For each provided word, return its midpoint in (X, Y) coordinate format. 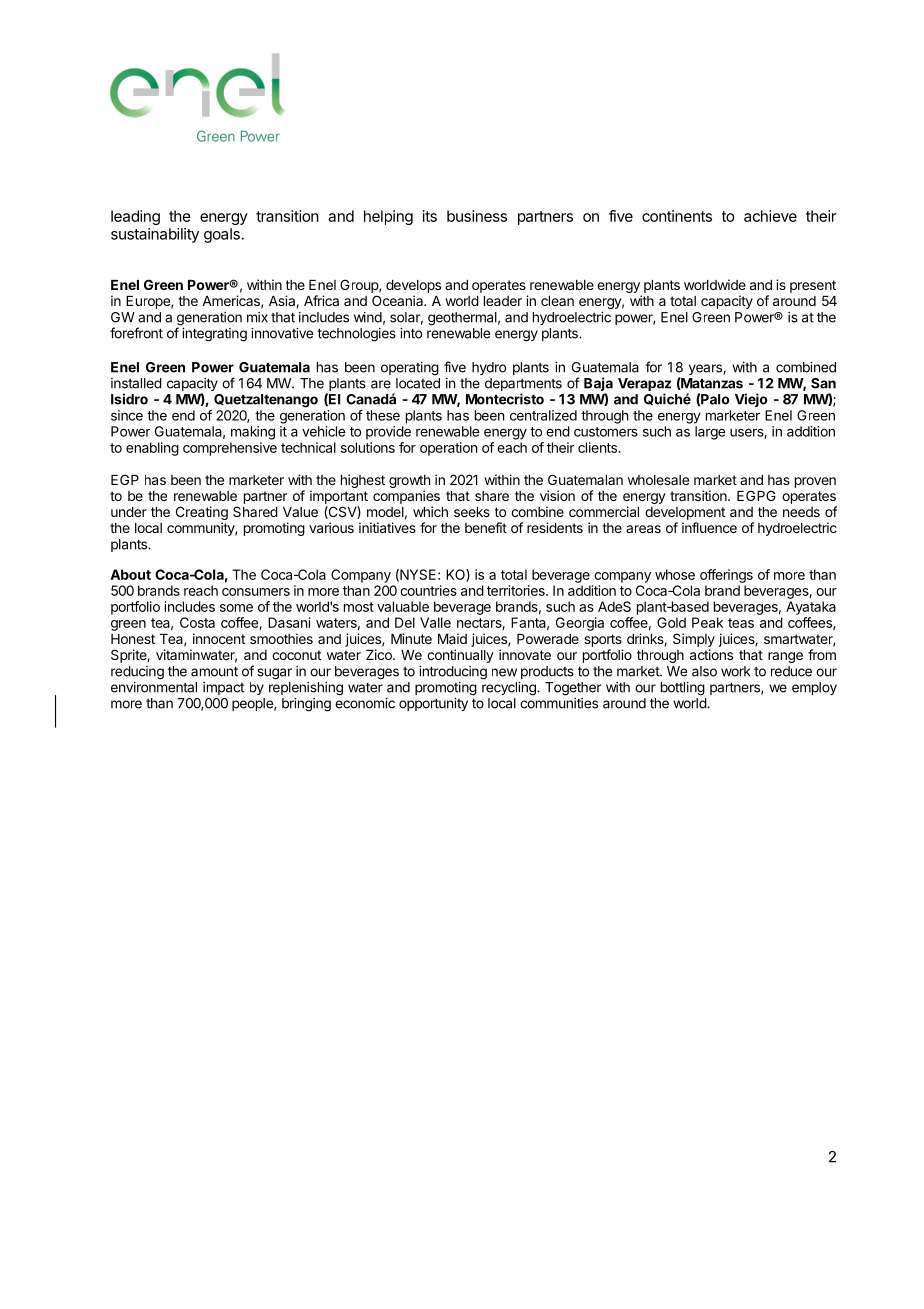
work (735, 671)
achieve (770, 216)
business (477, 216)
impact (223, 688)
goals (223, 235)
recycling (510, 689)
